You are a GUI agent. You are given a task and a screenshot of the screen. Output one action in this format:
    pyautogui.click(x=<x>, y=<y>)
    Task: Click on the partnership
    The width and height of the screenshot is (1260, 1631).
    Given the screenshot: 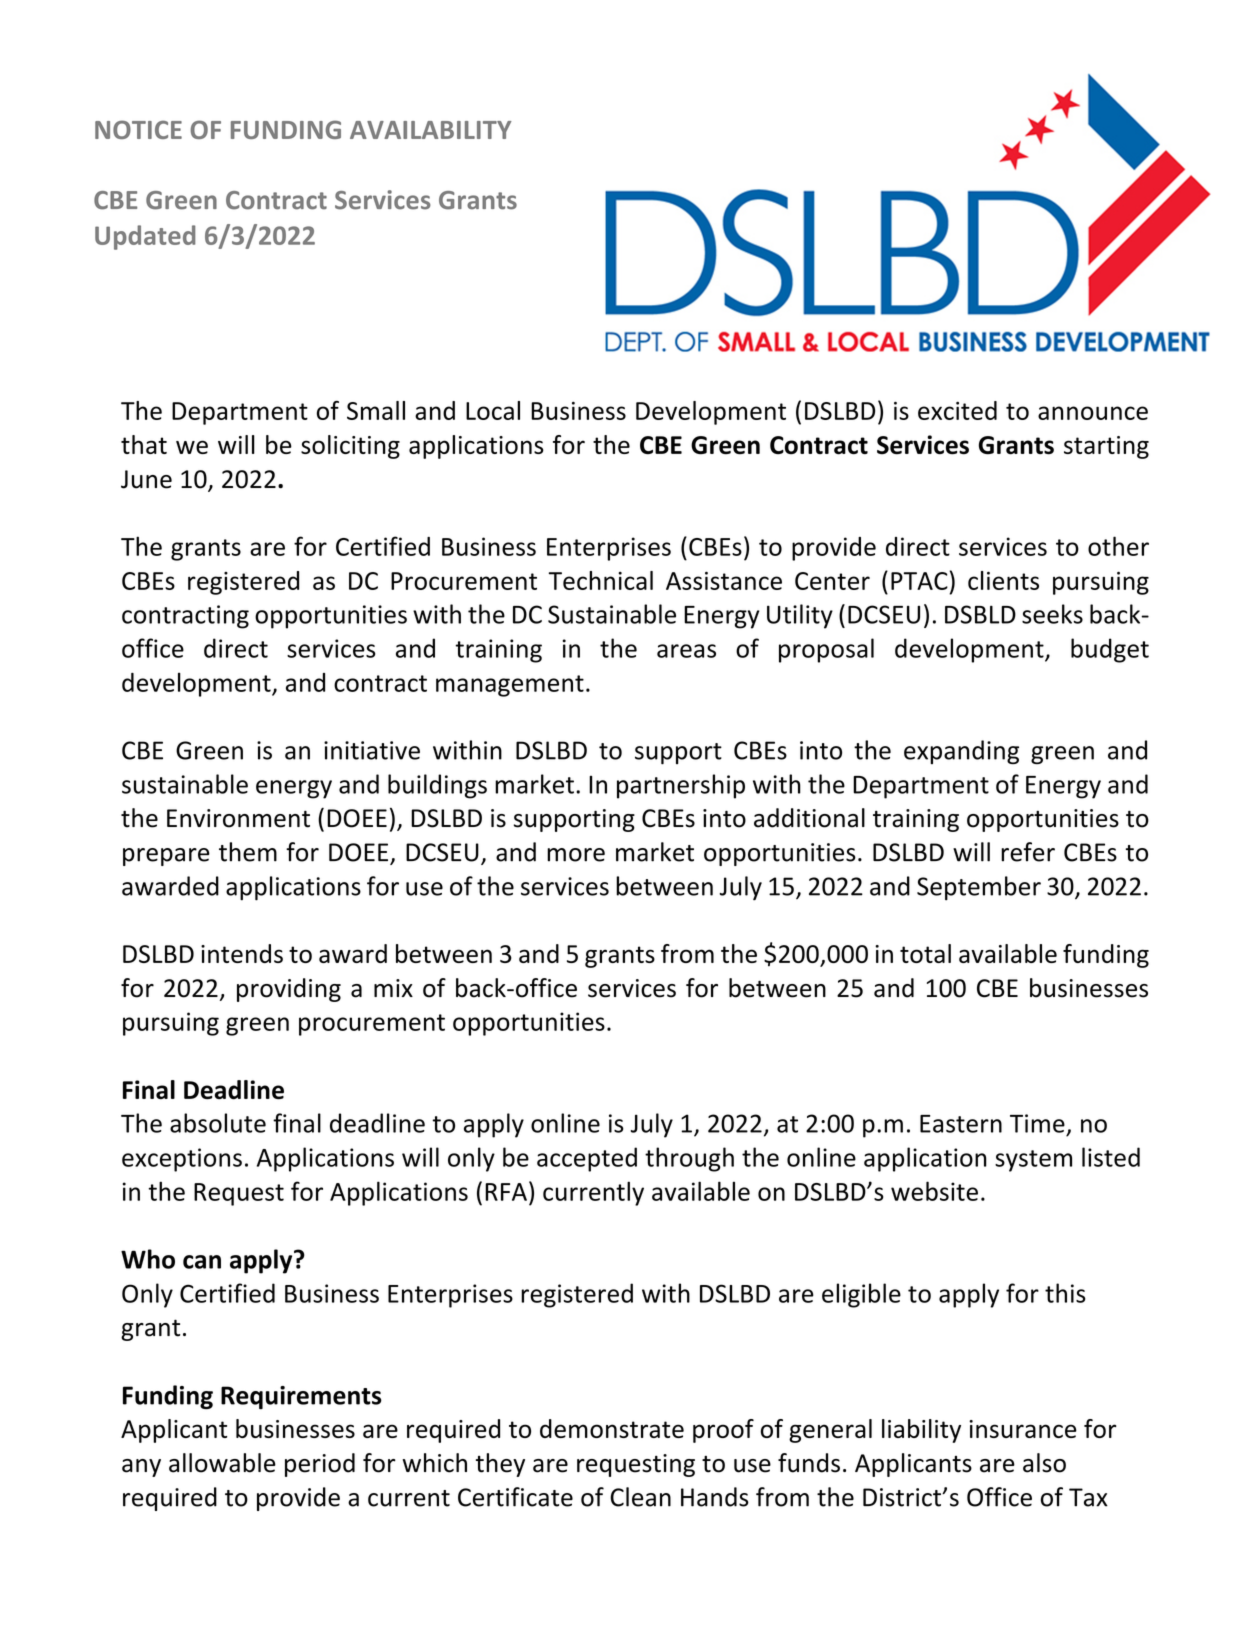 What is the action you would take?
    pyautogui.click(x=681, y=786)
